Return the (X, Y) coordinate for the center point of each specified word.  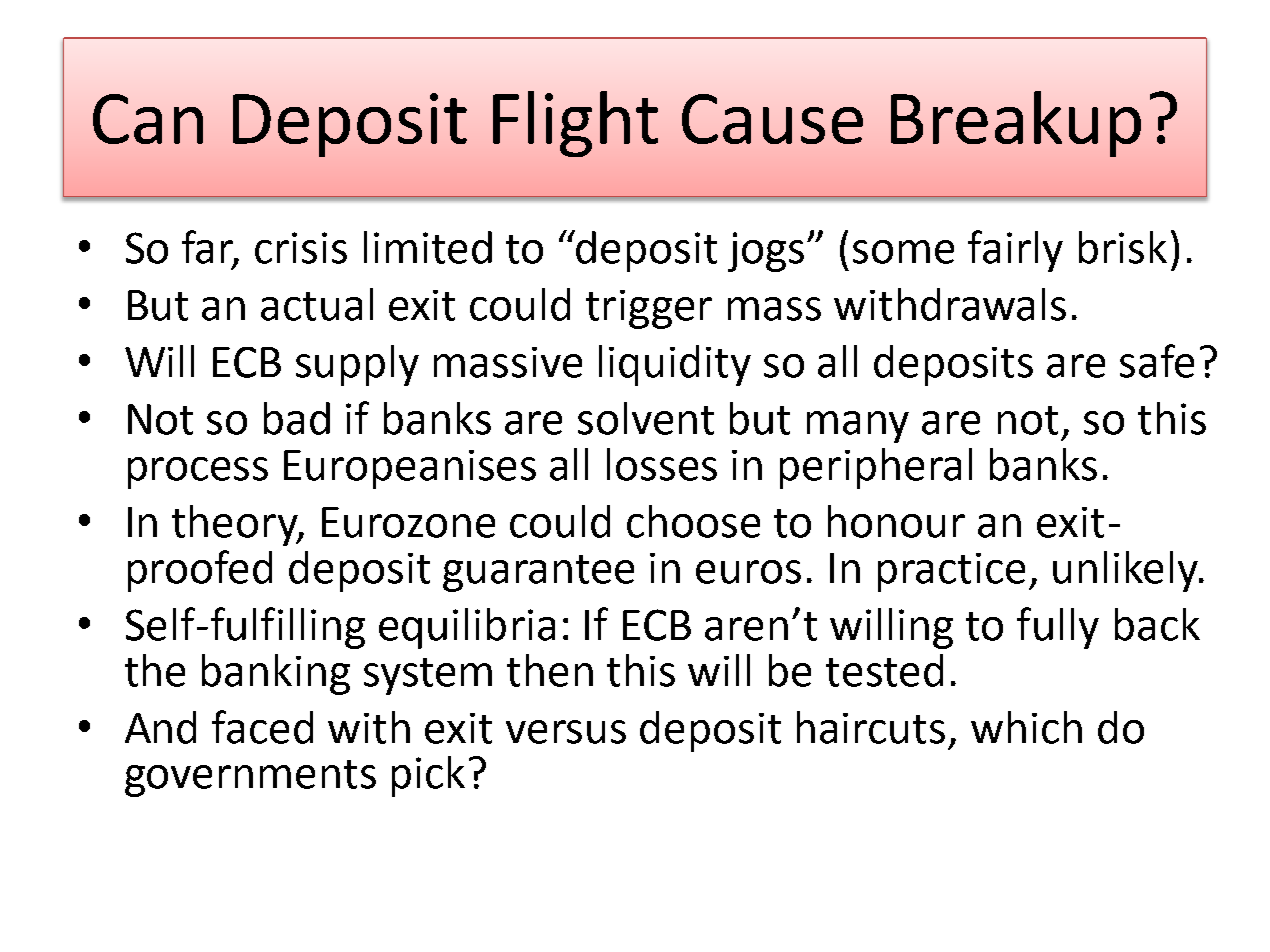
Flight (575, 124)
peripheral (876, 468)
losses (662, 464)
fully (1058, 628)
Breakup (1016, 124)
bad (297, 418)
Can (148, 119)
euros (748, 572)
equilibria (467, 628)
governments (250, 778)
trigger (649, 309)
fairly (1015, 251)
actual (317, 304)
